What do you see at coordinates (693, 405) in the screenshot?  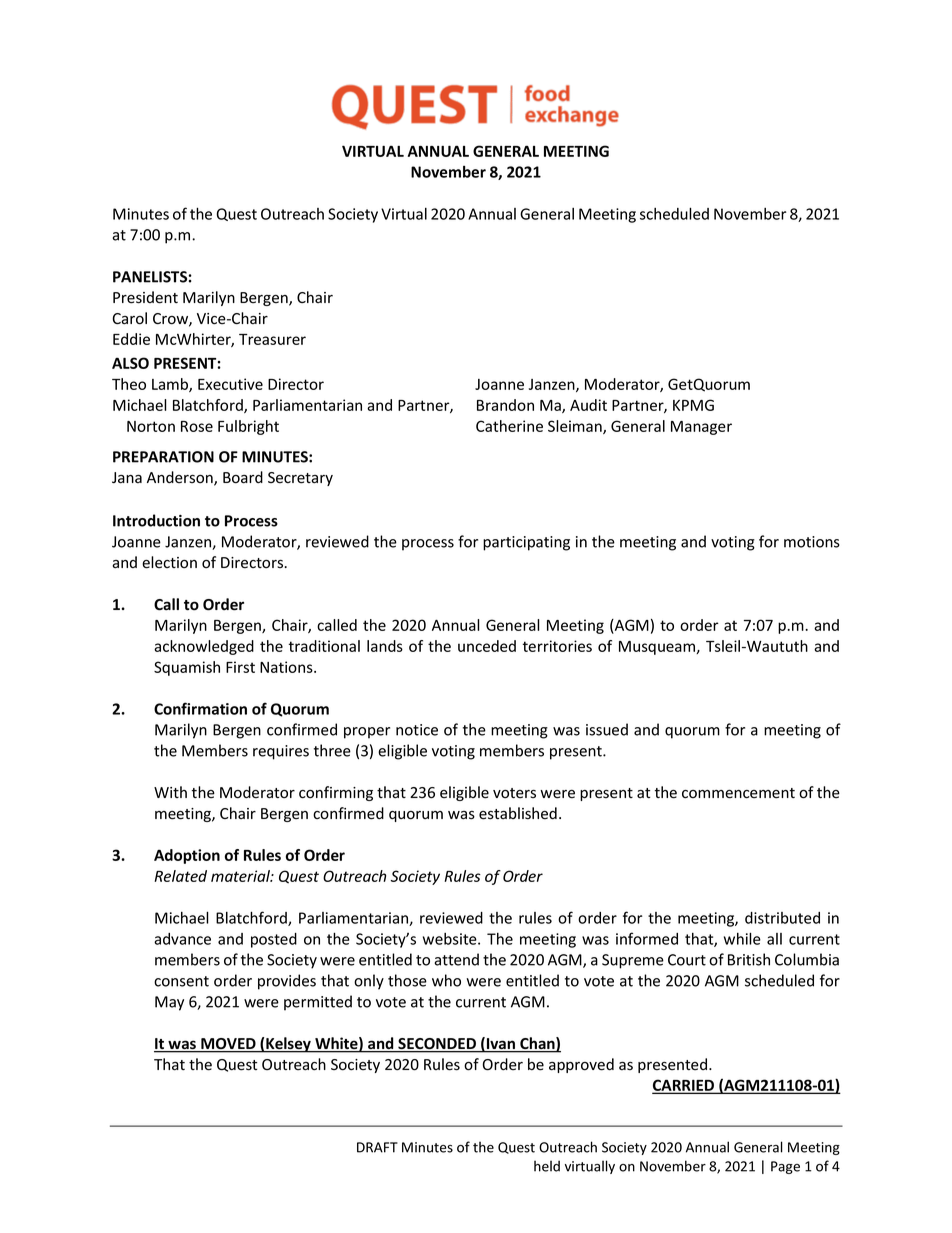 I see `KPMG` at bounding box center [693, 405].
